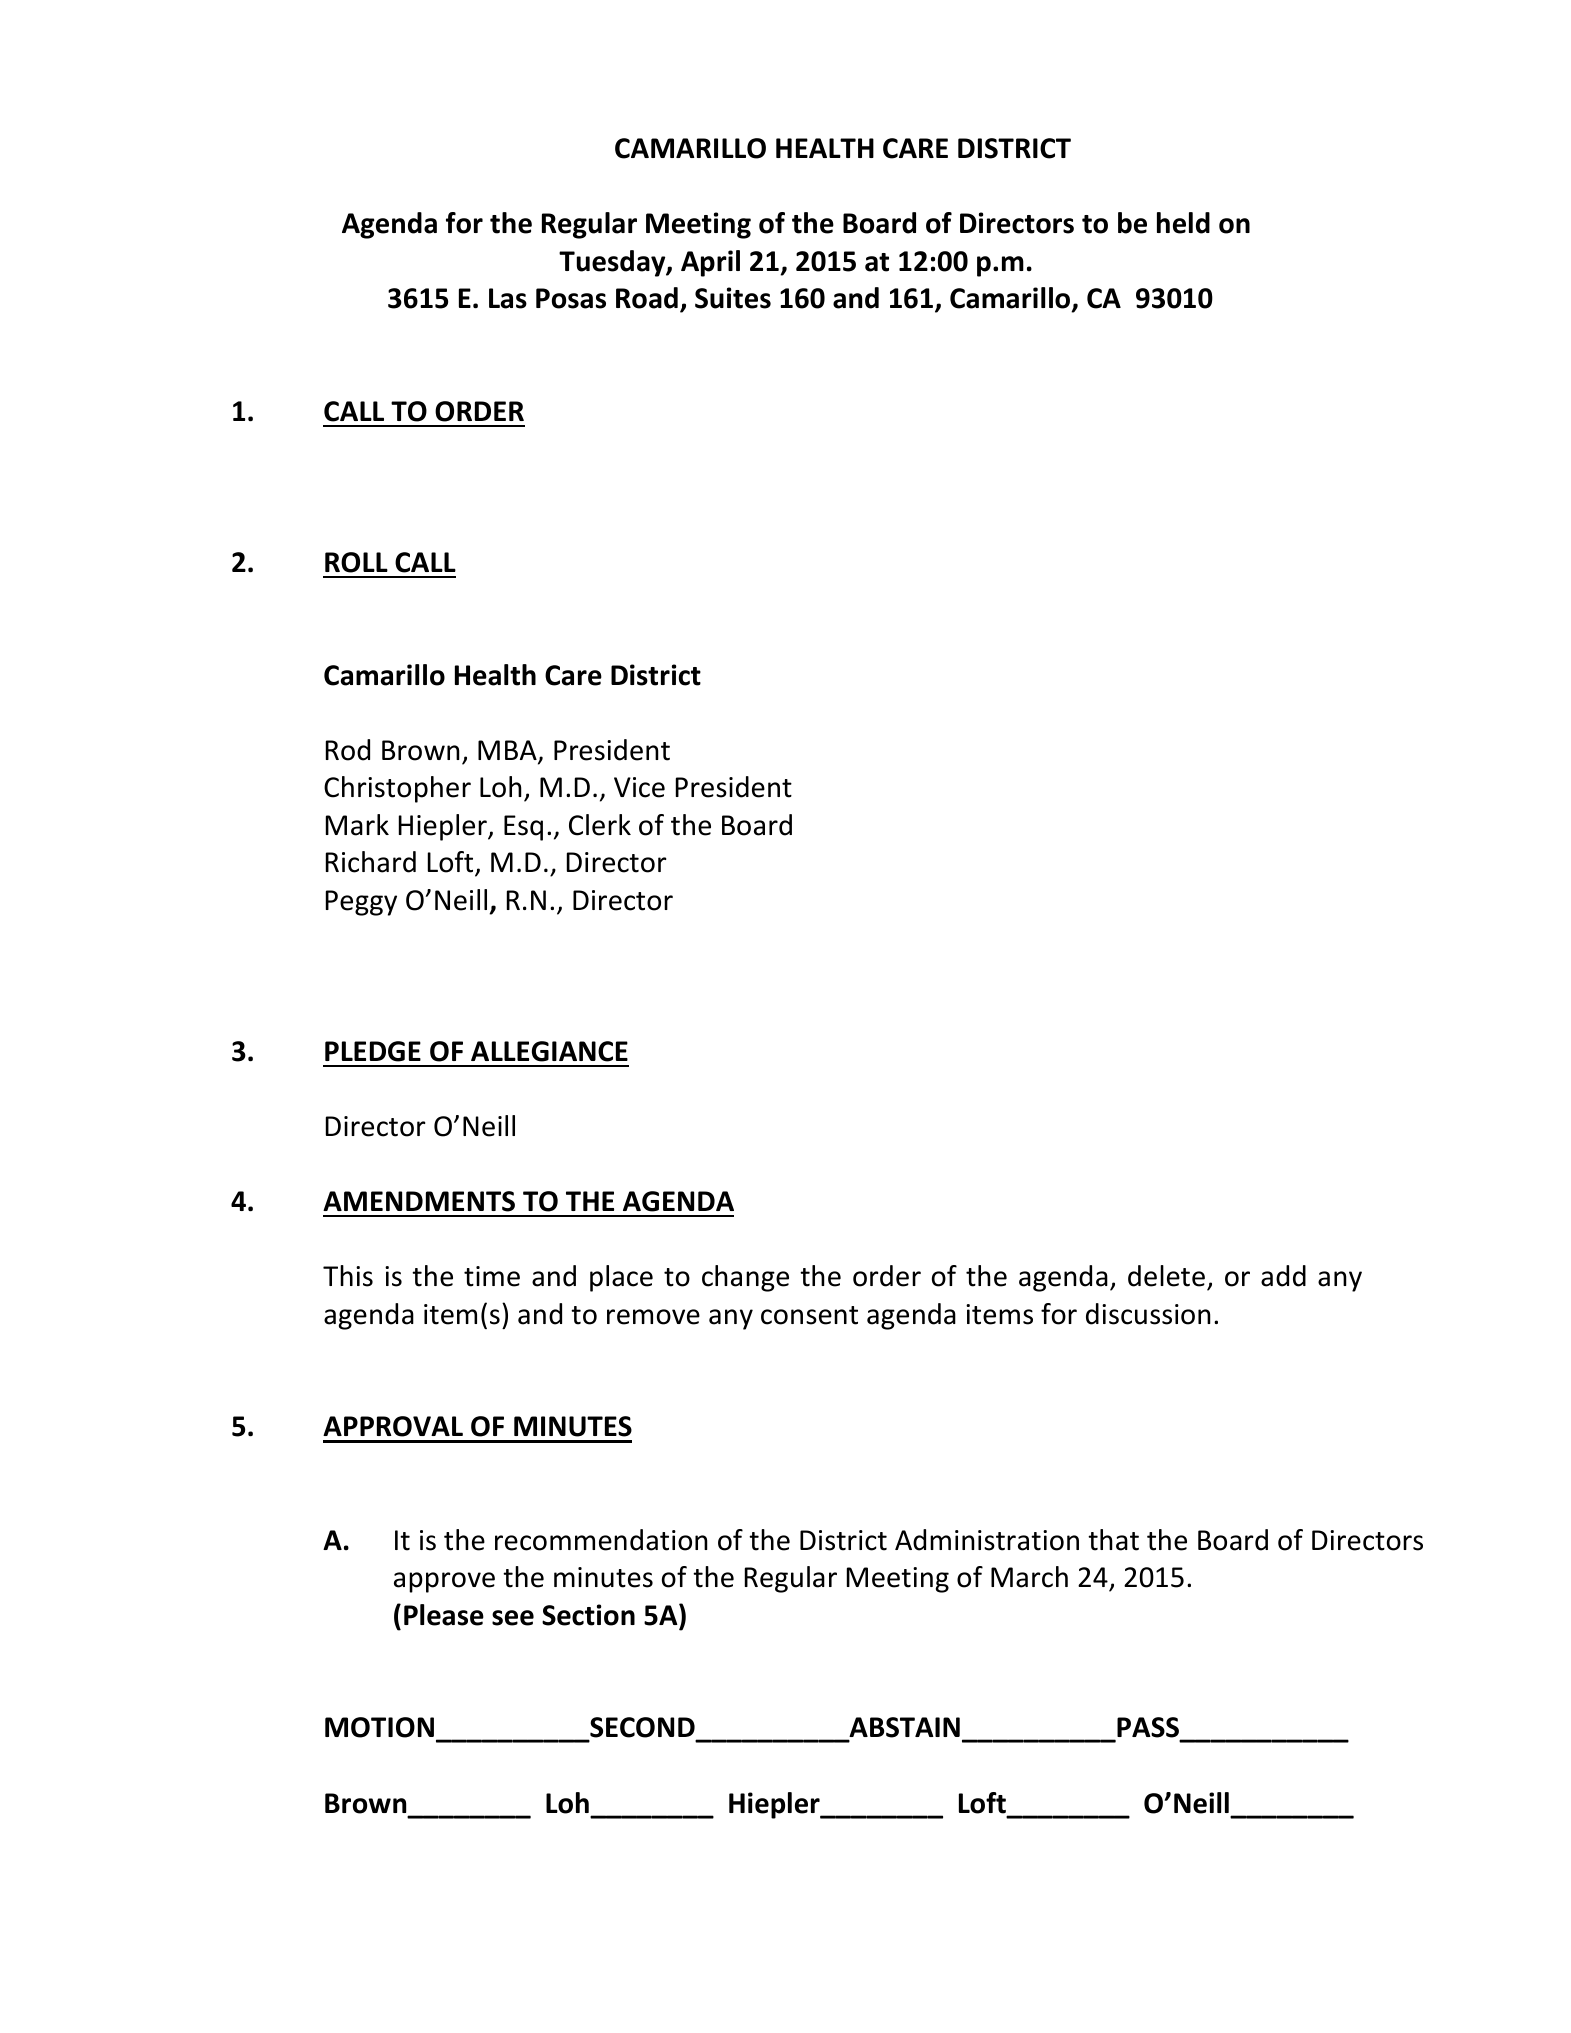  I want to click on Suites, so click(733, 298).
